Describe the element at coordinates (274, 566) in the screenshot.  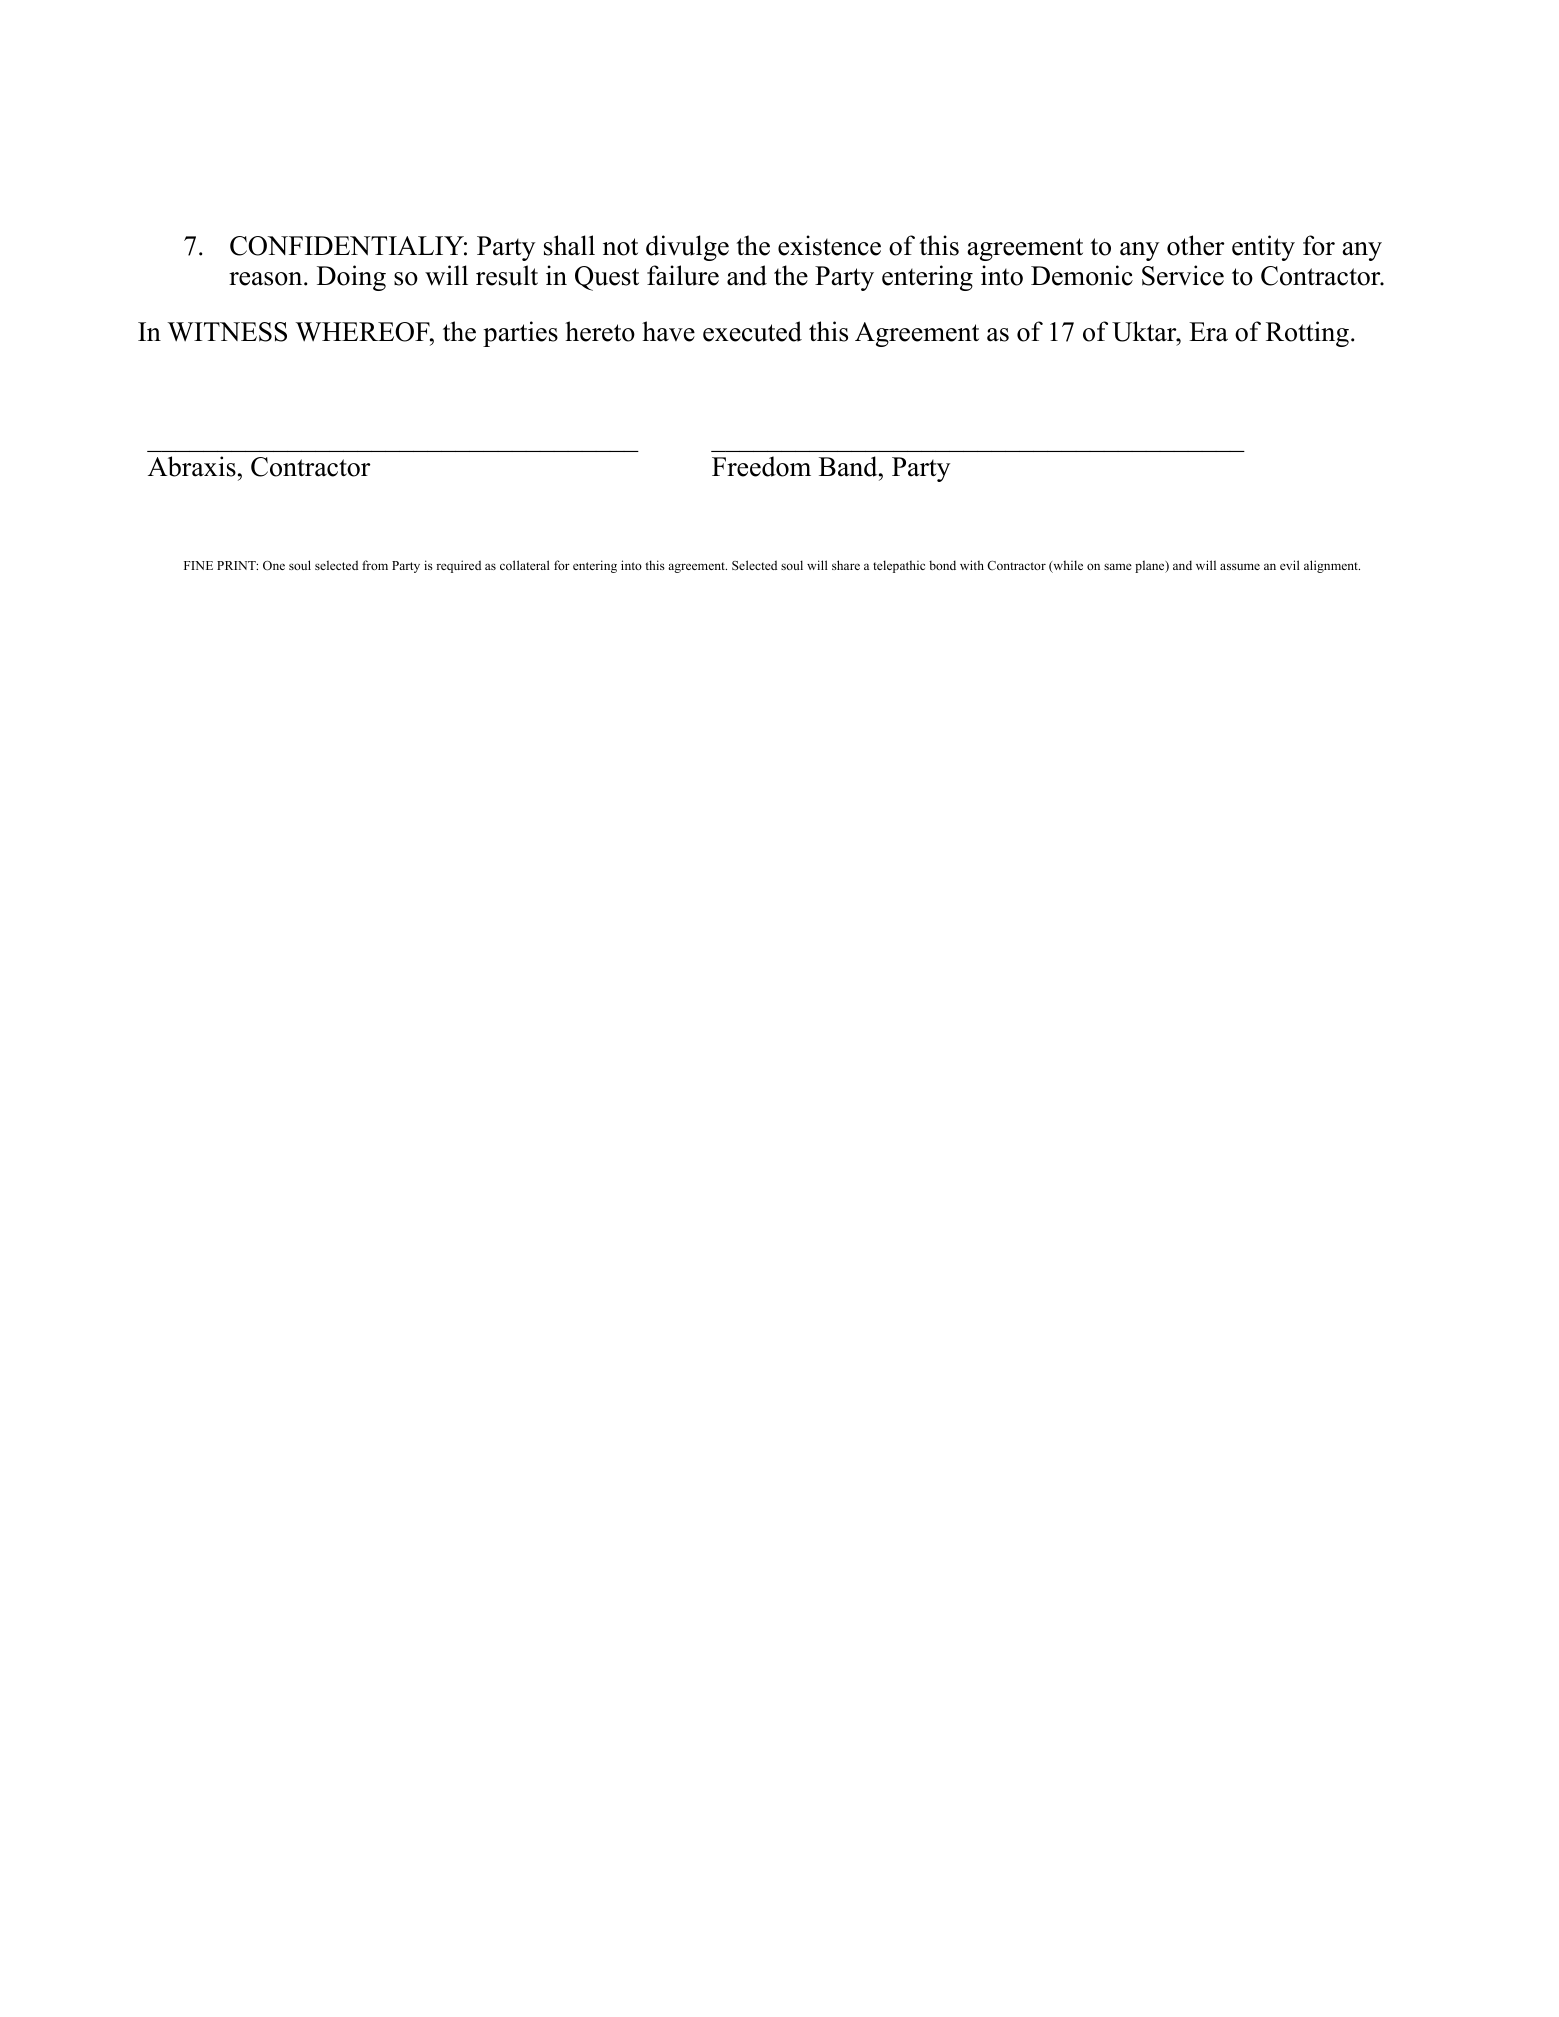
I see `One` at that location.
